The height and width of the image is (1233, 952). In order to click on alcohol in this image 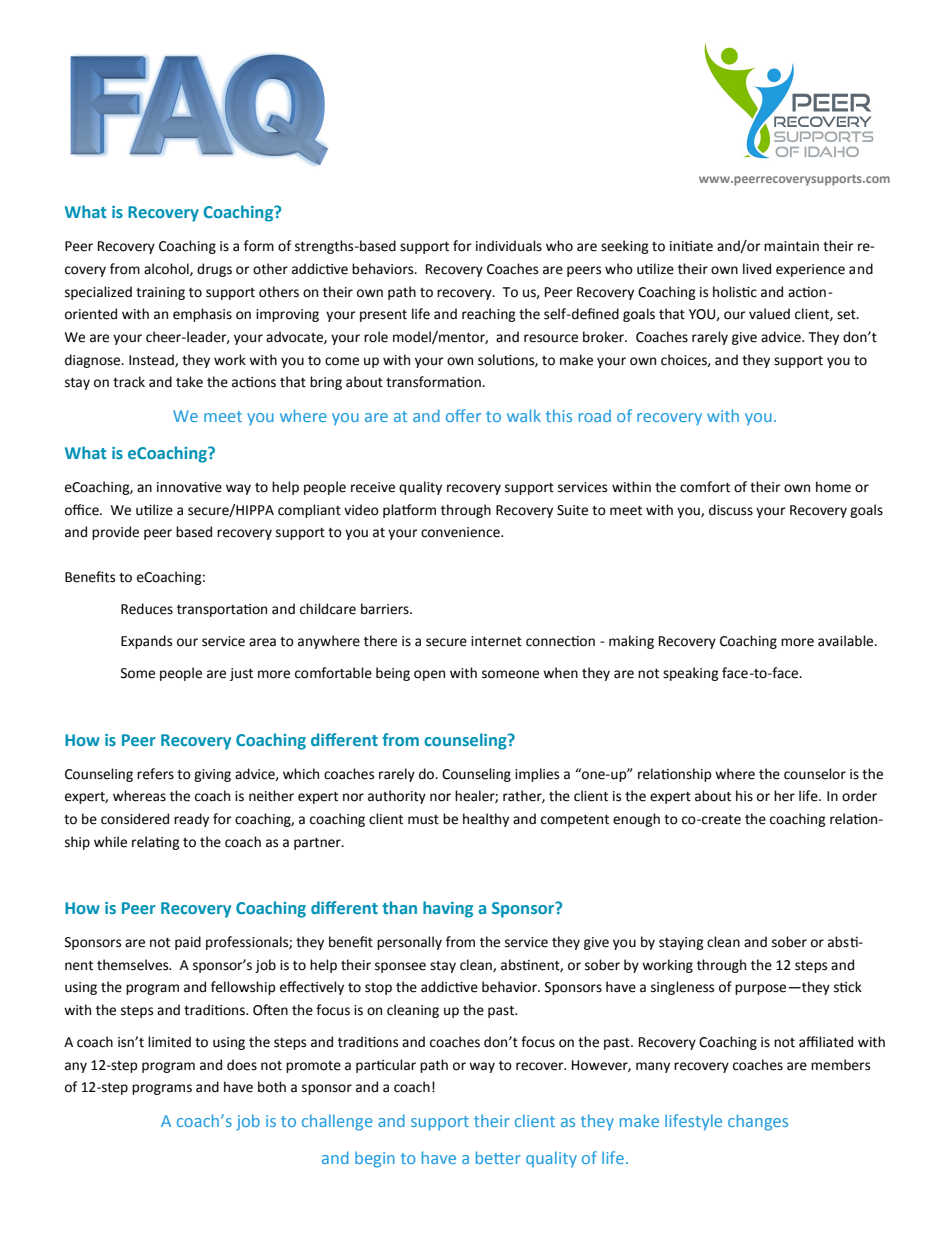, I will do `click(167, 269)`.
